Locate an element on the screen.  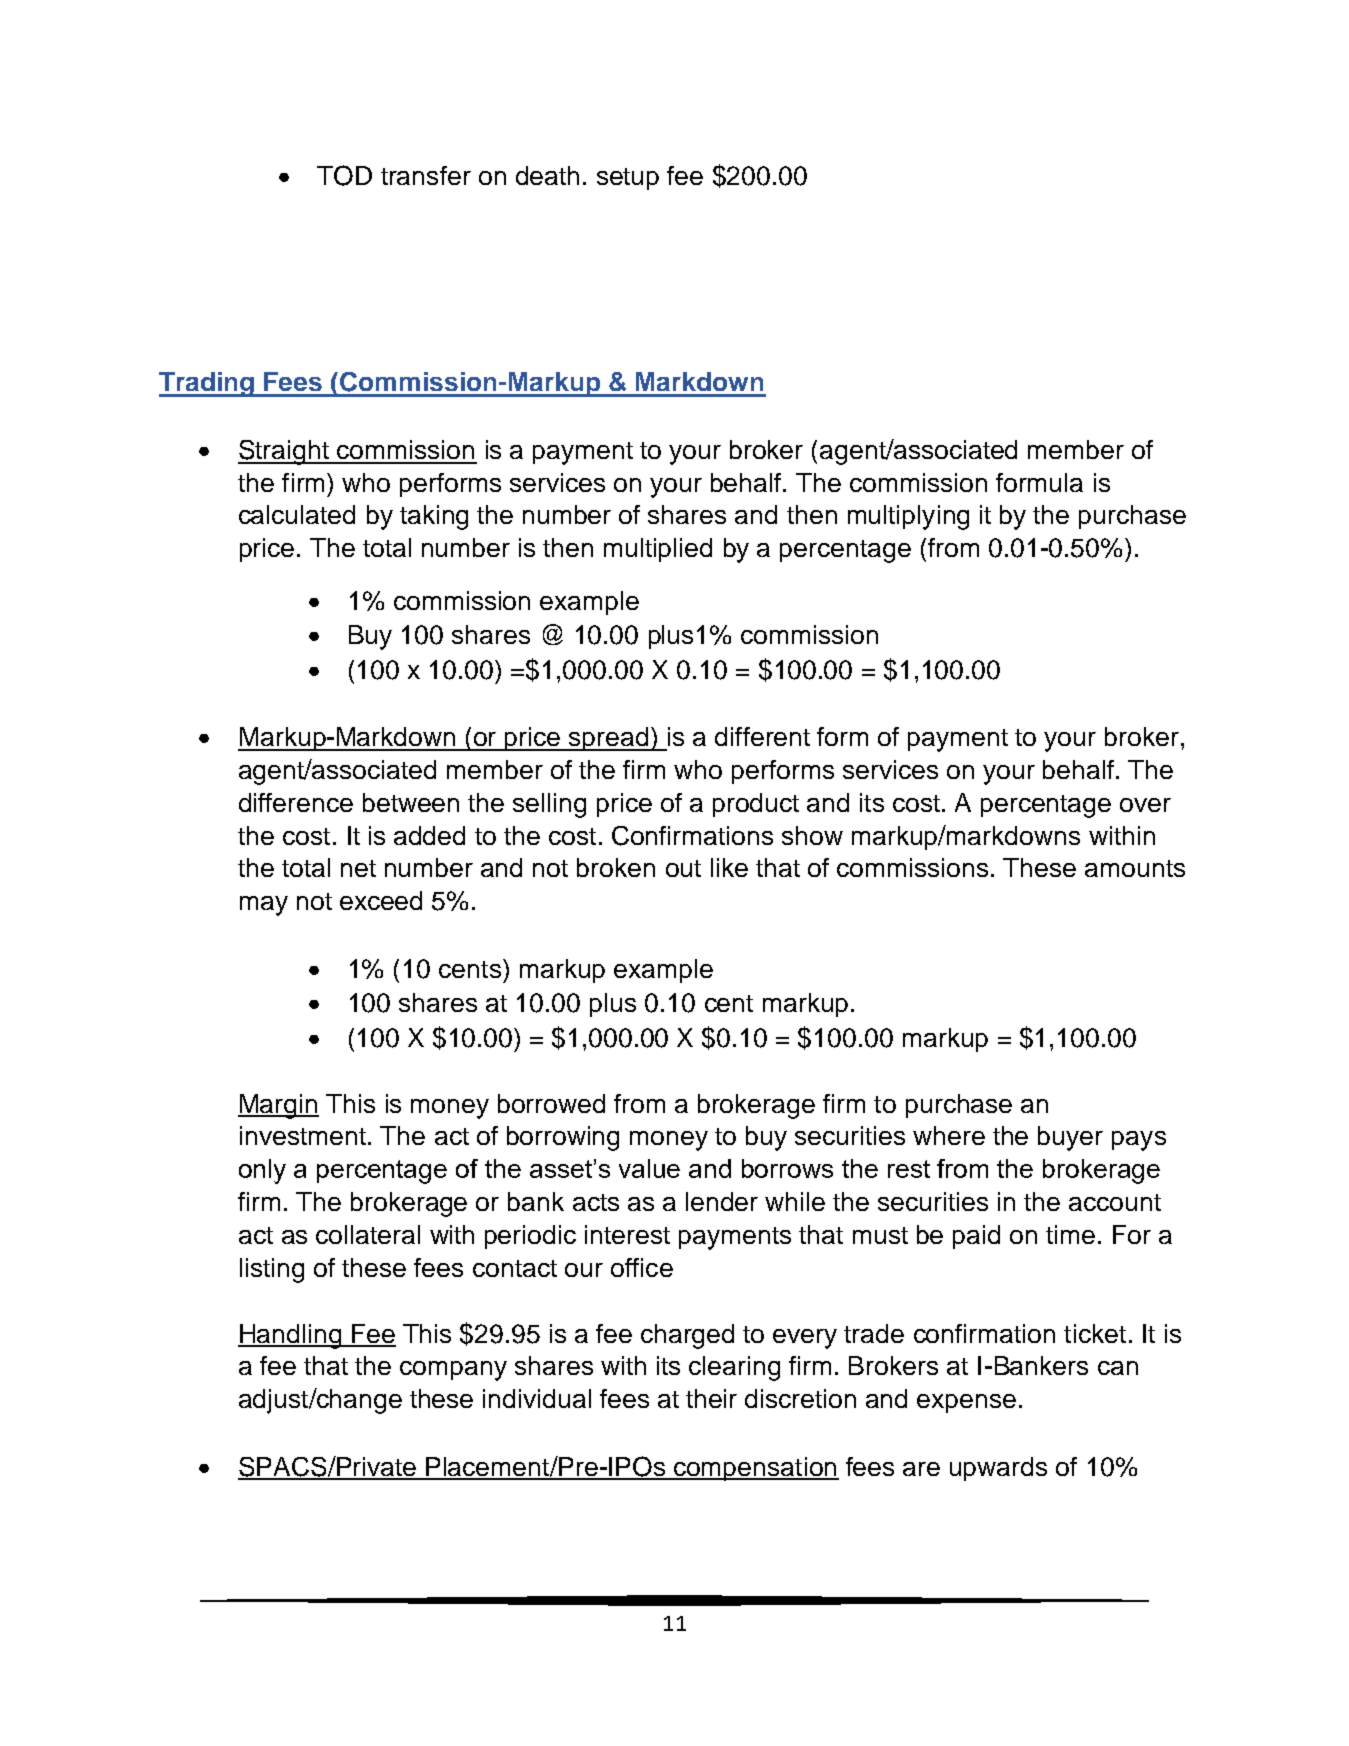
multiplying is located at coordinates (908, 517).
